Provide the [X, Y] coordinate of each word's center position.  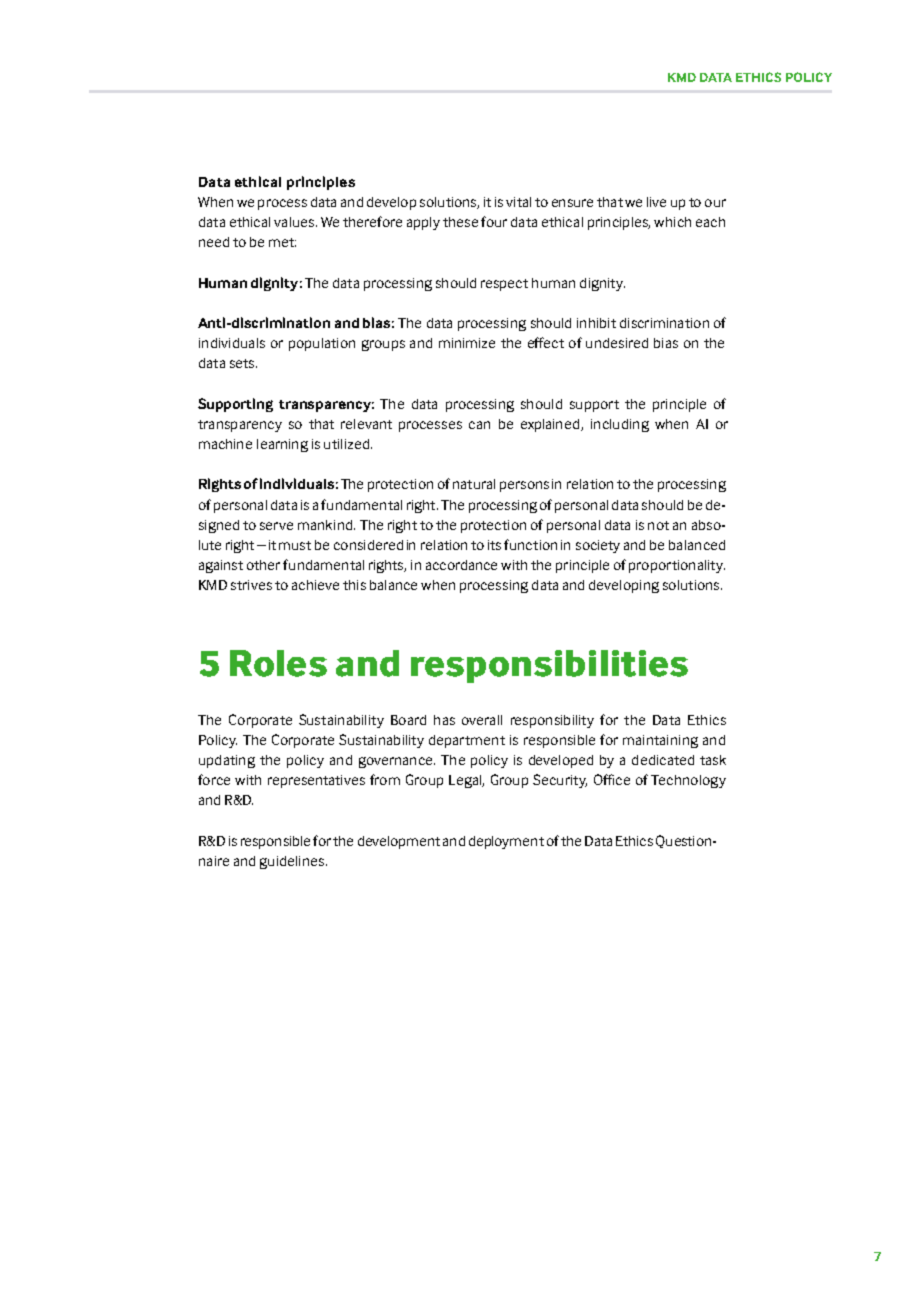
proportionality [677, 566]
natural [474, 484]
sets [243, 363]
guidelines [292, 862]
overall [482, 720]
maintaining [660, 741]
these [460, 222]
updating [227, 761]
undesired [617, 343]
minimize [467, 343]
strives [251, 585]
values [295, 222]
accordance [461, 565]
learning [282, 445]
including [620, 425]
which [672, 222]
